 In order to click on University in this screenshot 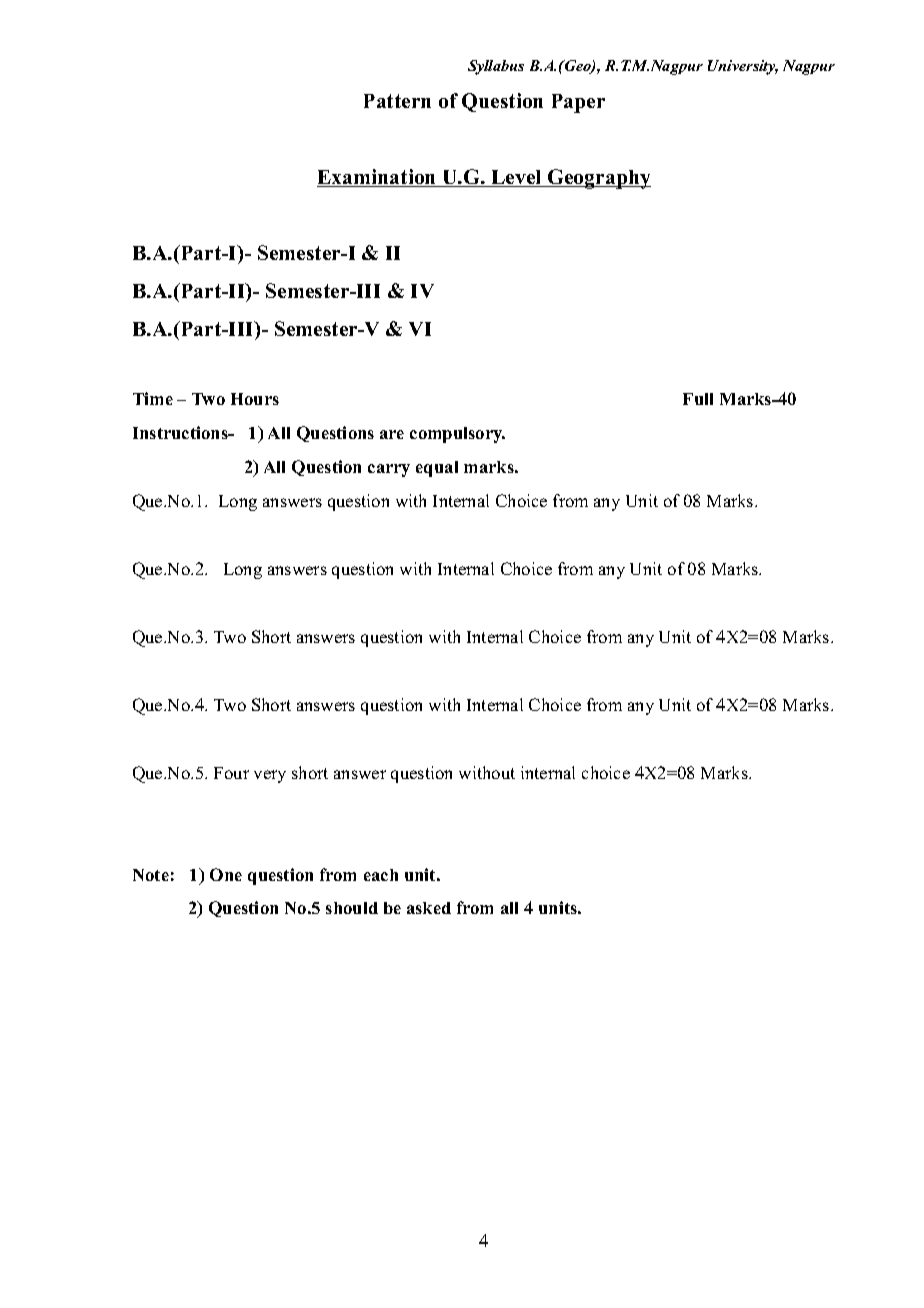, I will do `click(743, 67)`.
